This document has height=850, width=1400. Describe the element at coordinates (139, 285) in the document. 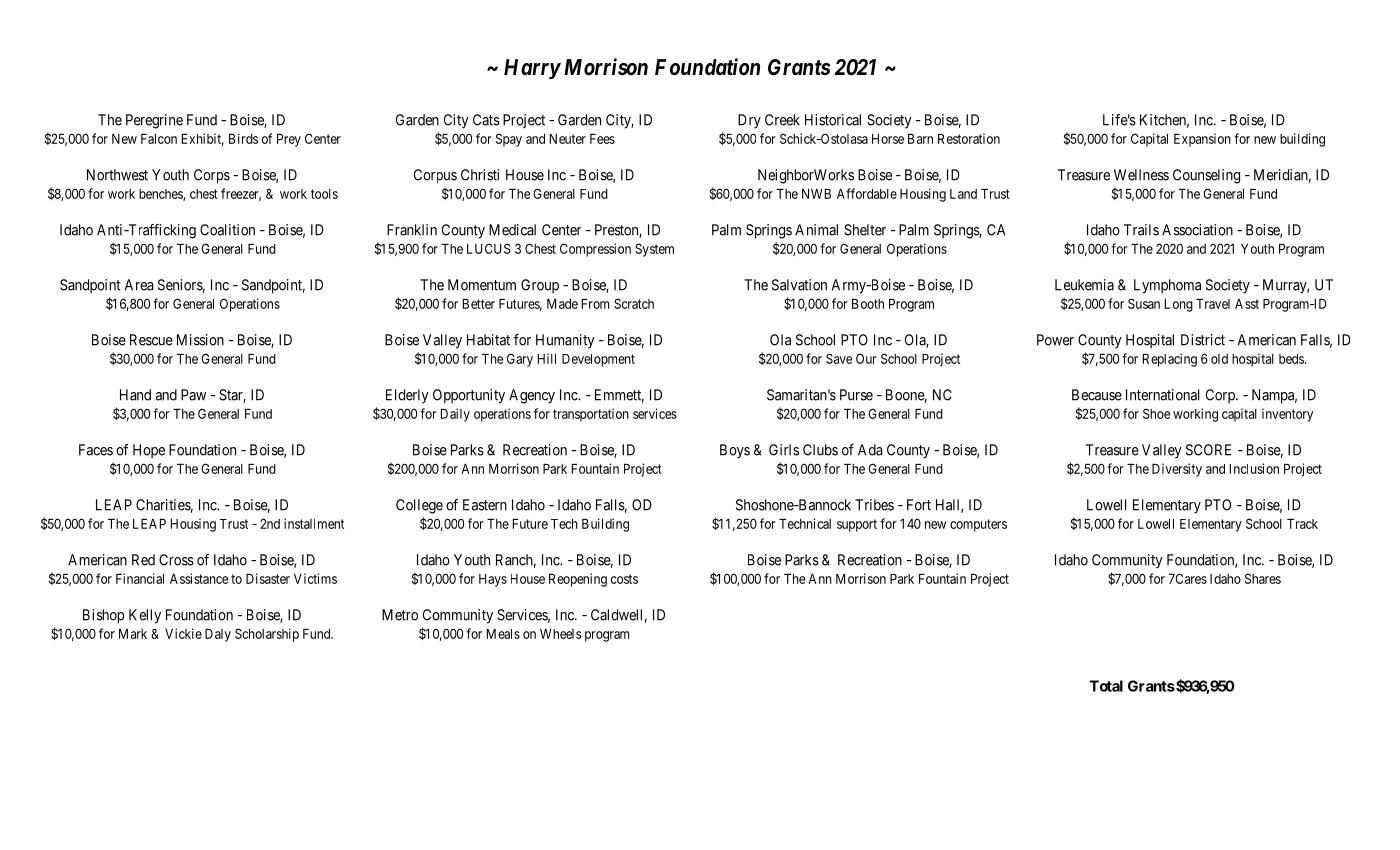

I see `Area` at that location.
